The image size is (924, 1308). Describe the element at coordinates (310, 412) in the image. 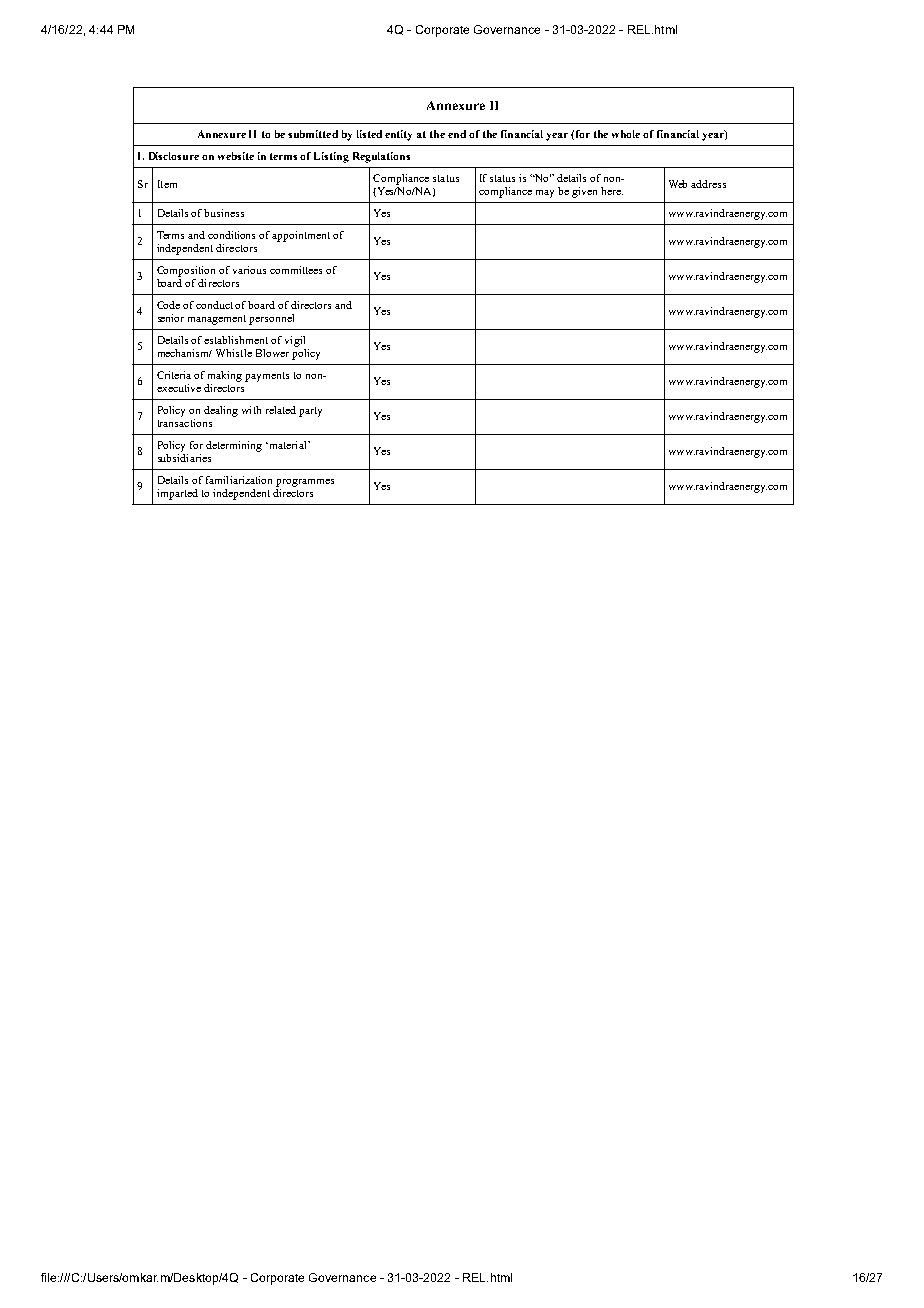

I see `party` at that location.
